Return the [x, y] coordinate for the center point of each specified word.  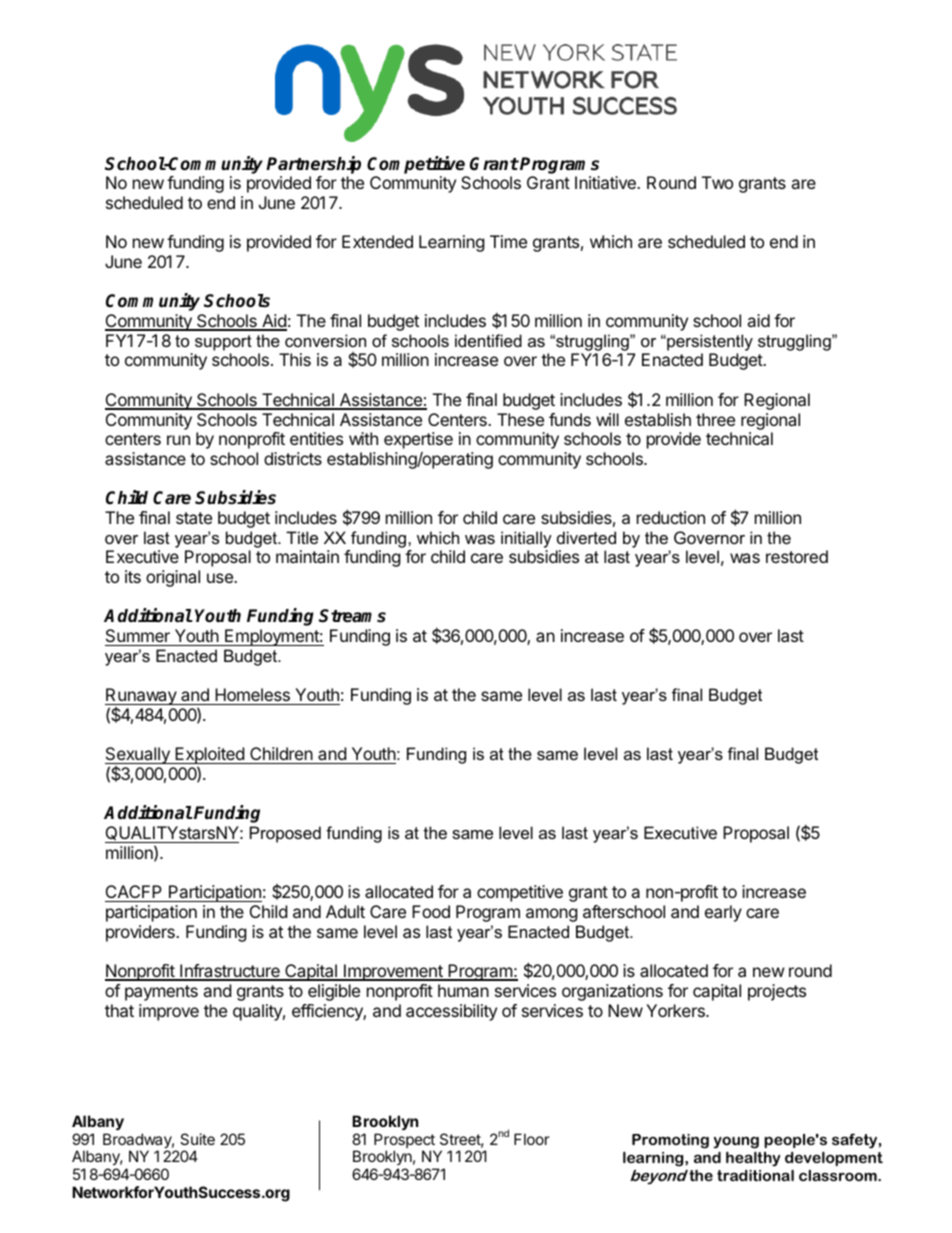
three [715, 419]
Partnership [313, 165]
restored [797, 556]
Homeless [252, 696]
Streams [352, 616]
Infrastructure [230, 972]
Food [431, 911]
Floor [532, 1139]
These [520, 419]
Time [508, 241]
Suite [197, 1139]
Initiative [606, 182]
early [723, 913]
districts [293, 458]
